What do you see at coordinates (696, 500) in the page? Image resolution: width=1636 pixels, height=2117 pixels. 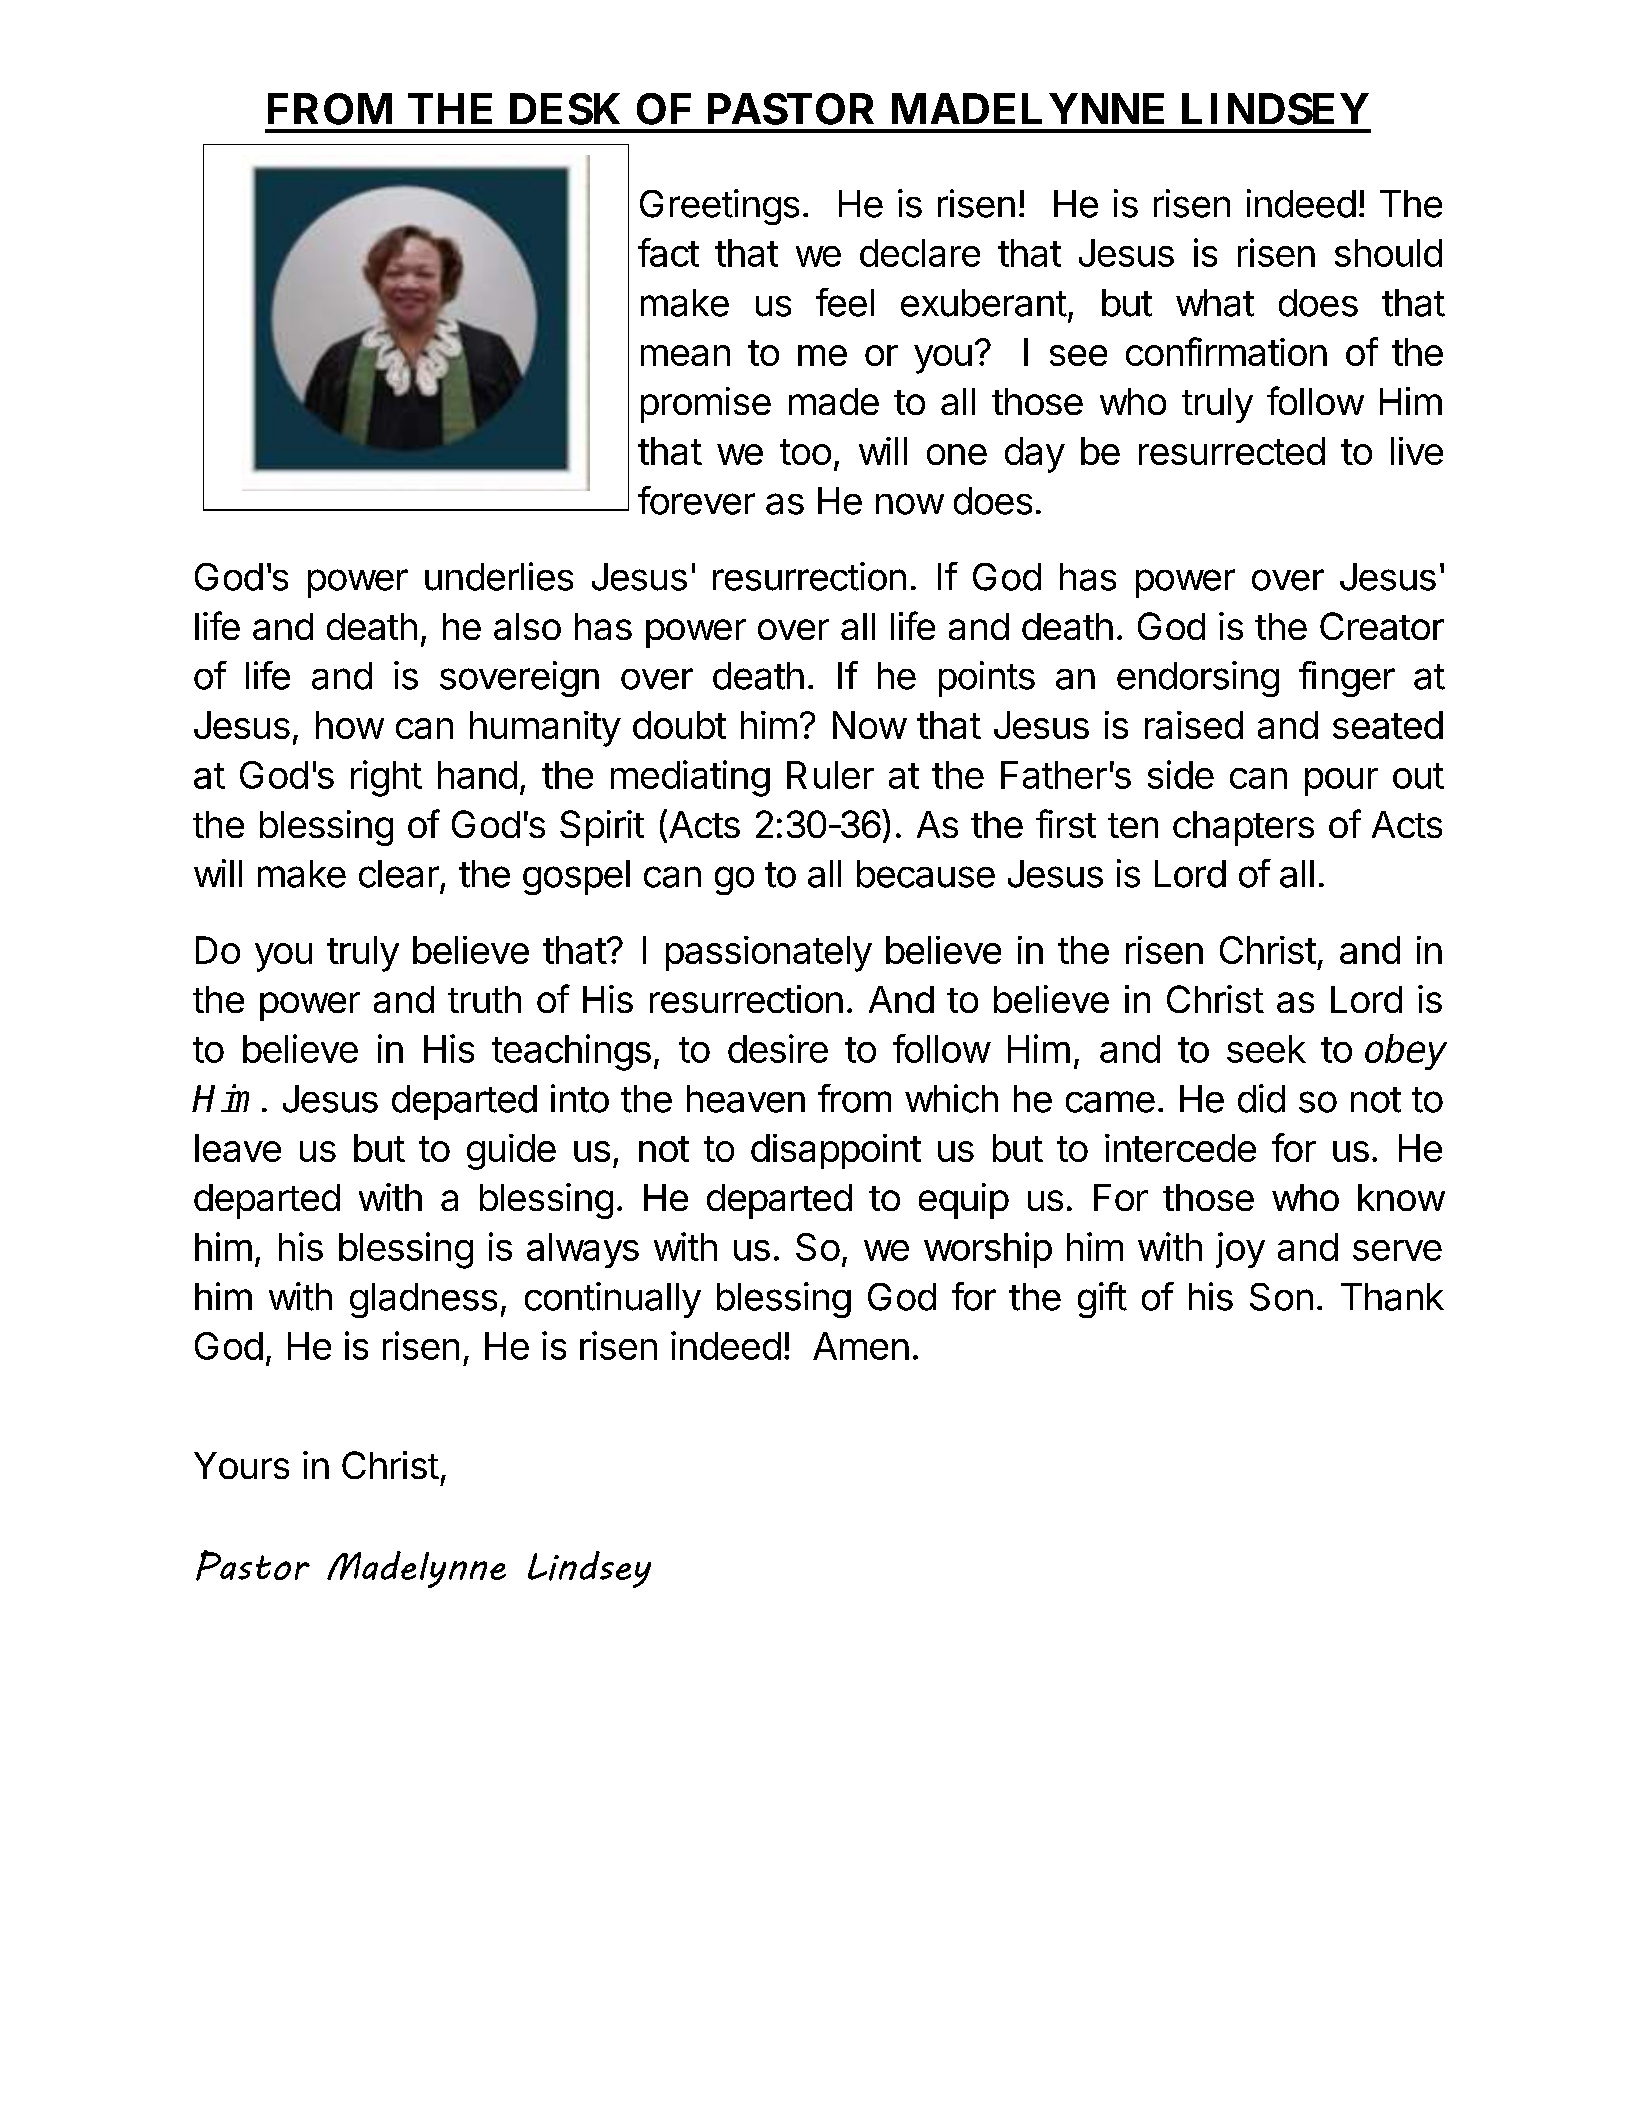 I see `forever` at bounding box center [696, 500].
